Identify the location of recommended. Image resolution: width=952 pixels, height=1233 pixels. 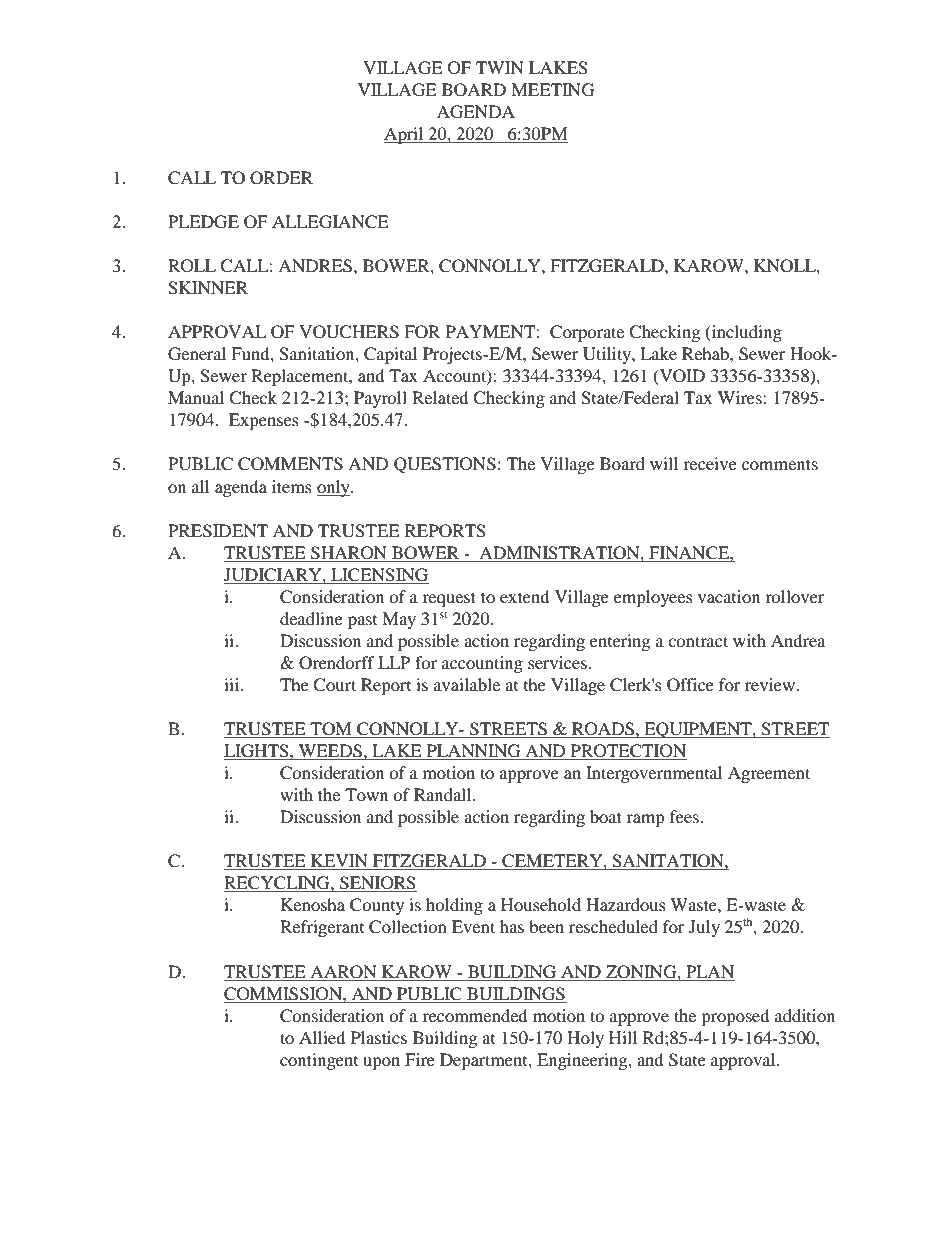
(475, 1015).
